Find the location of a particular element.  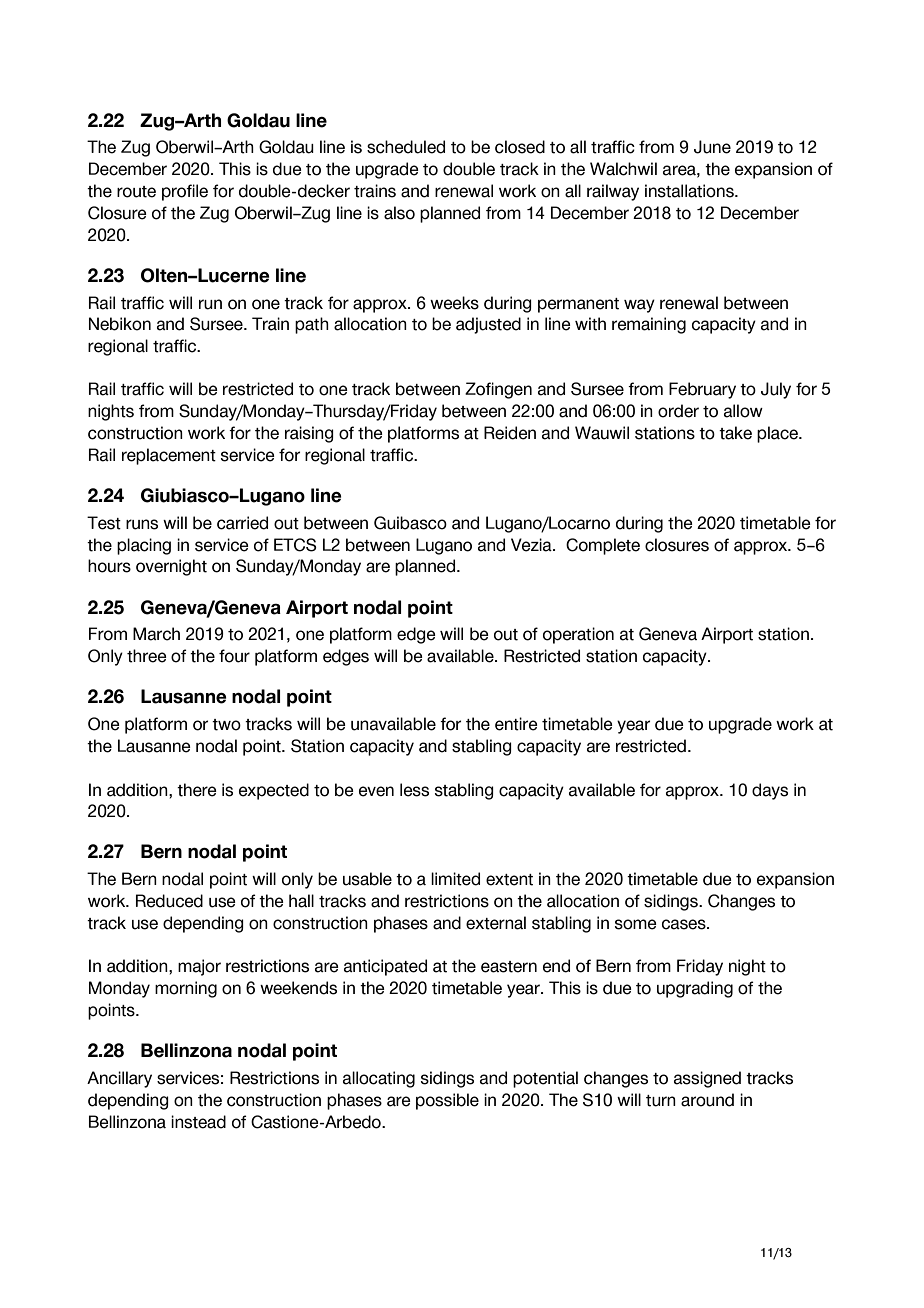

installations is located at coordinates (690, 191).
